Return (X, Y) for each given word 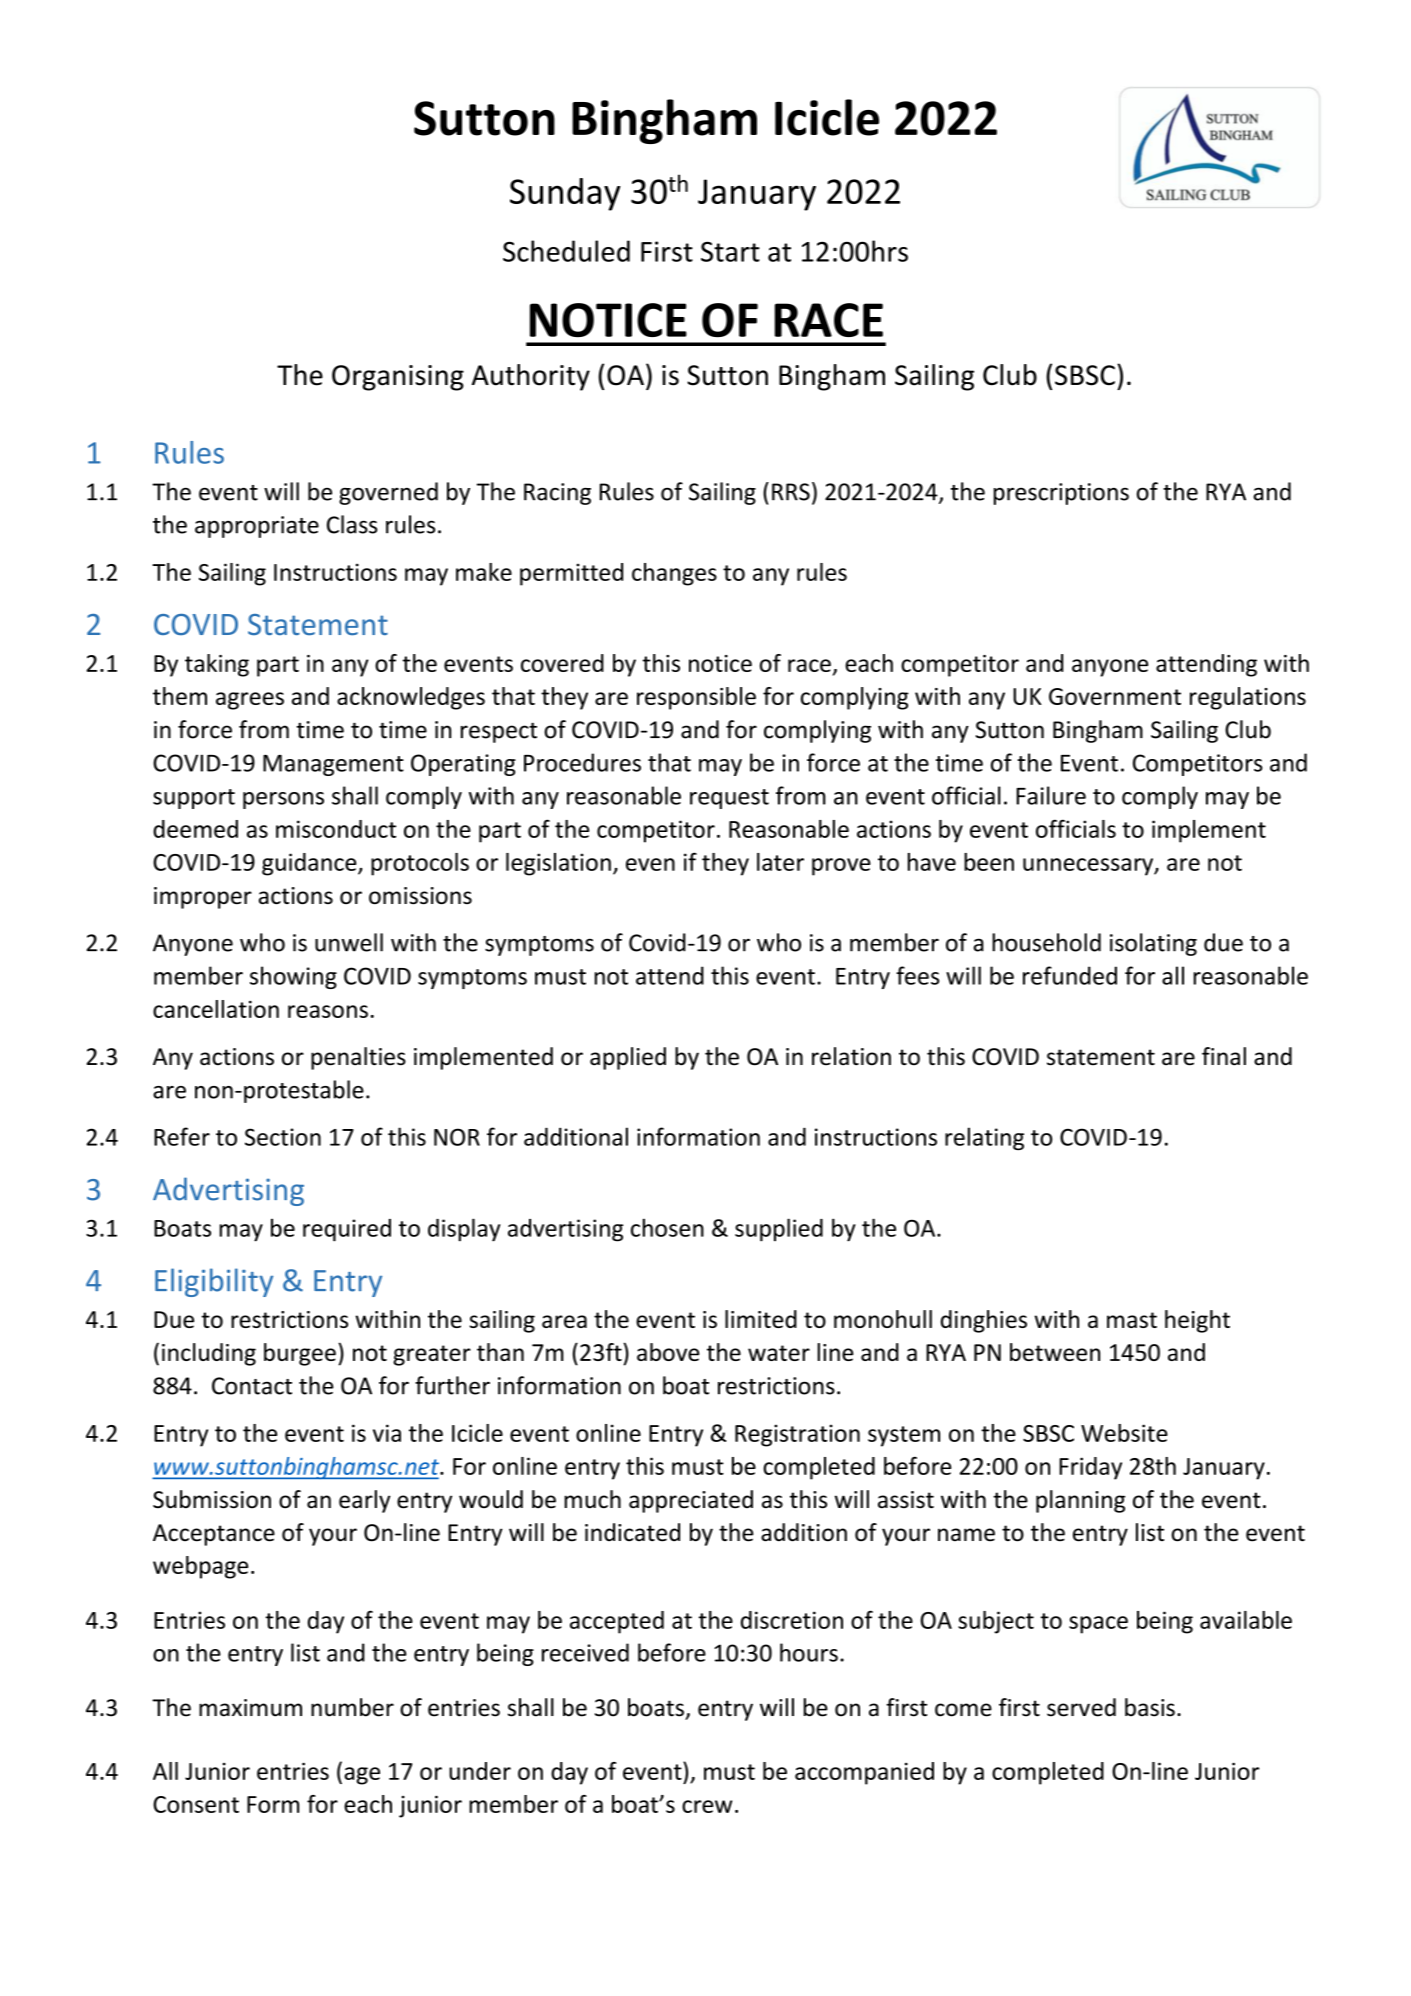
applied (628, 1058)
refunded (1070, 975)
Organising (398, 378)
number (352, 1707)
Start (730, 251)
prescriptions (1061, 494)
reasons (328, 1011)
